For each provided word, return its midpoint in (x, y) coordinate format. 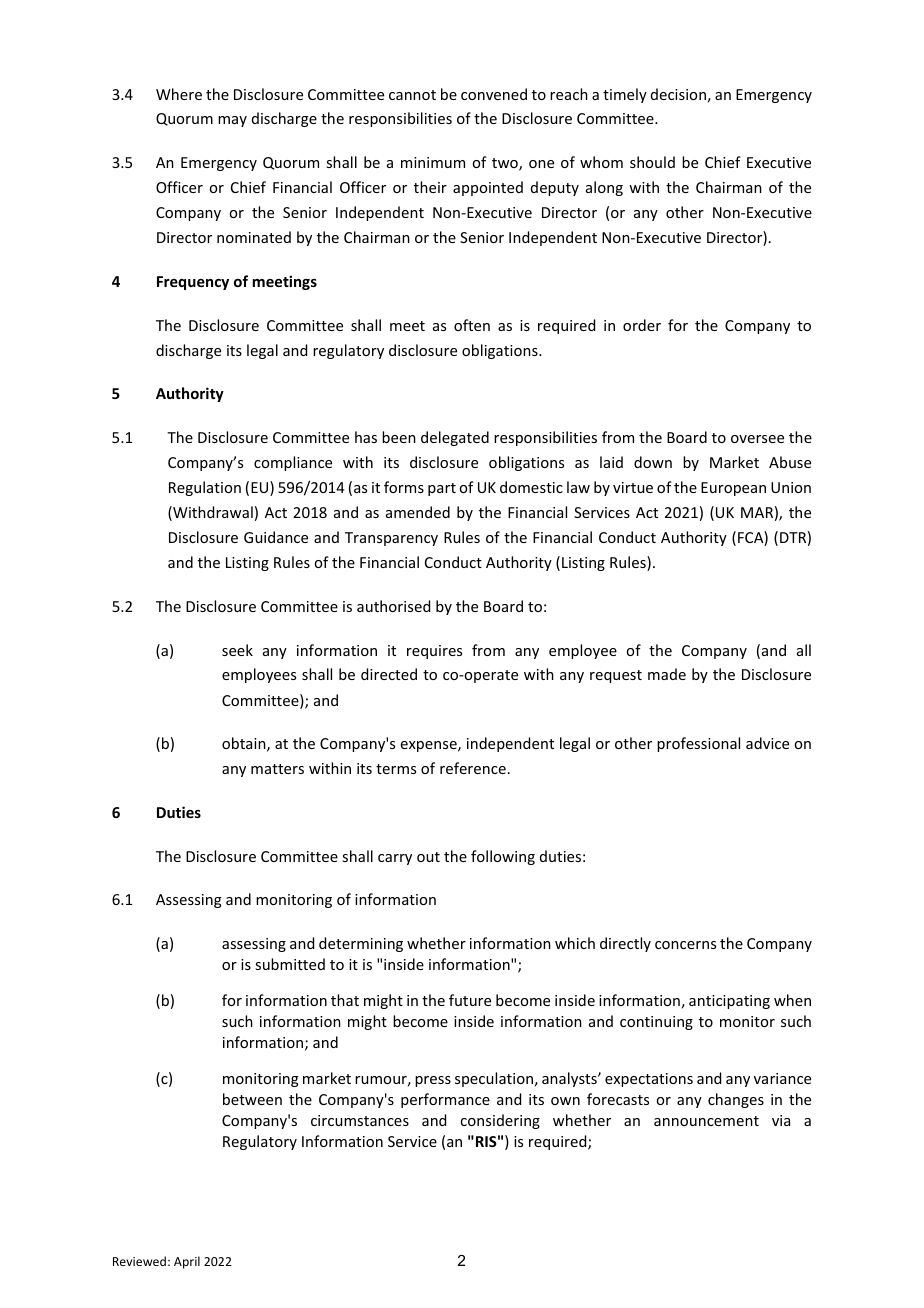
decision (678, 94)
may (232, 121)
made (667, 674)
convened (494, 94)
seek (237, 650)
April (187, 1262)
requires (434, 652)
